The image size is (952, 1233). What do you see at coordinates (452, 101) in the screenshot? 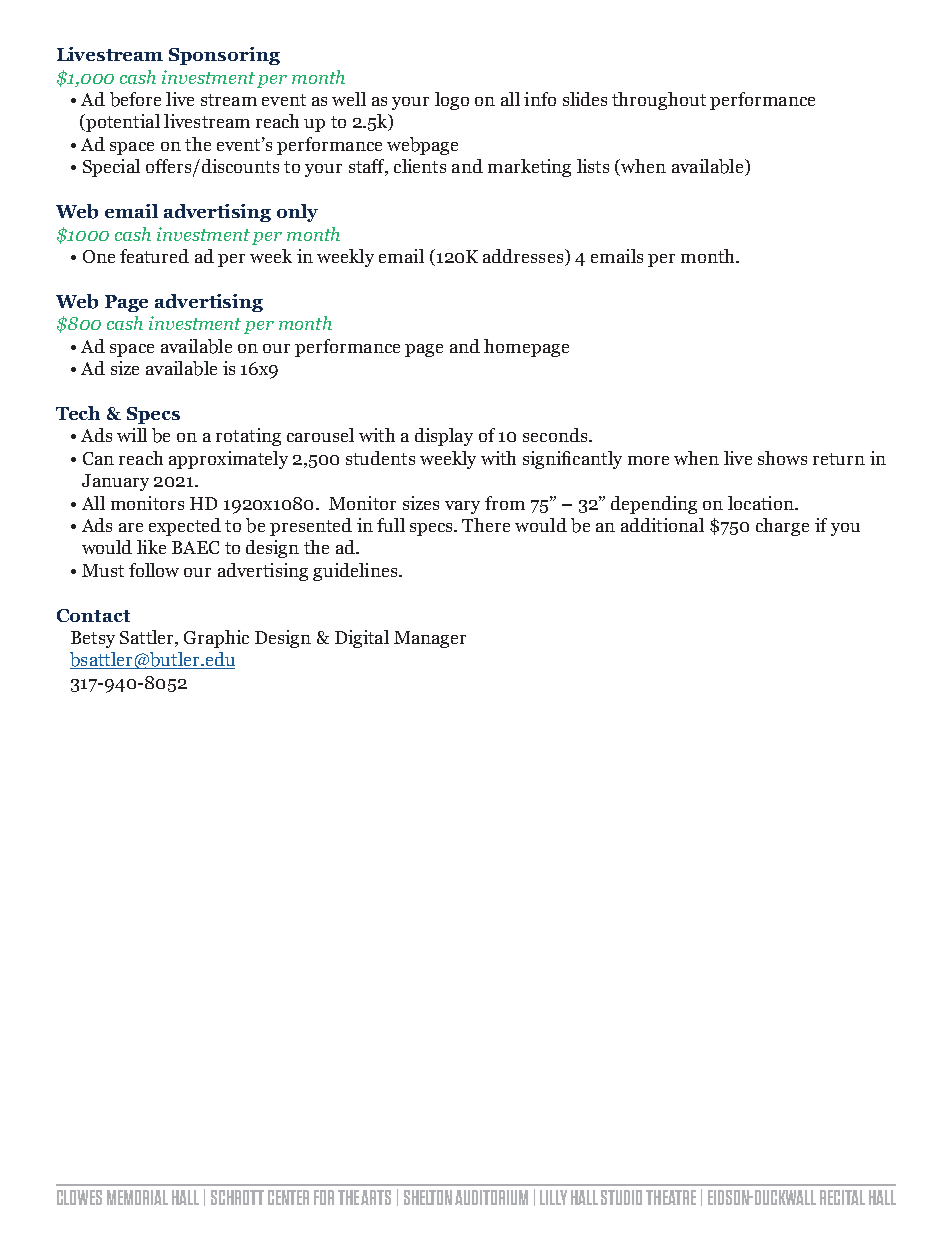
I see `logo` at bounding box center [452, 101].
